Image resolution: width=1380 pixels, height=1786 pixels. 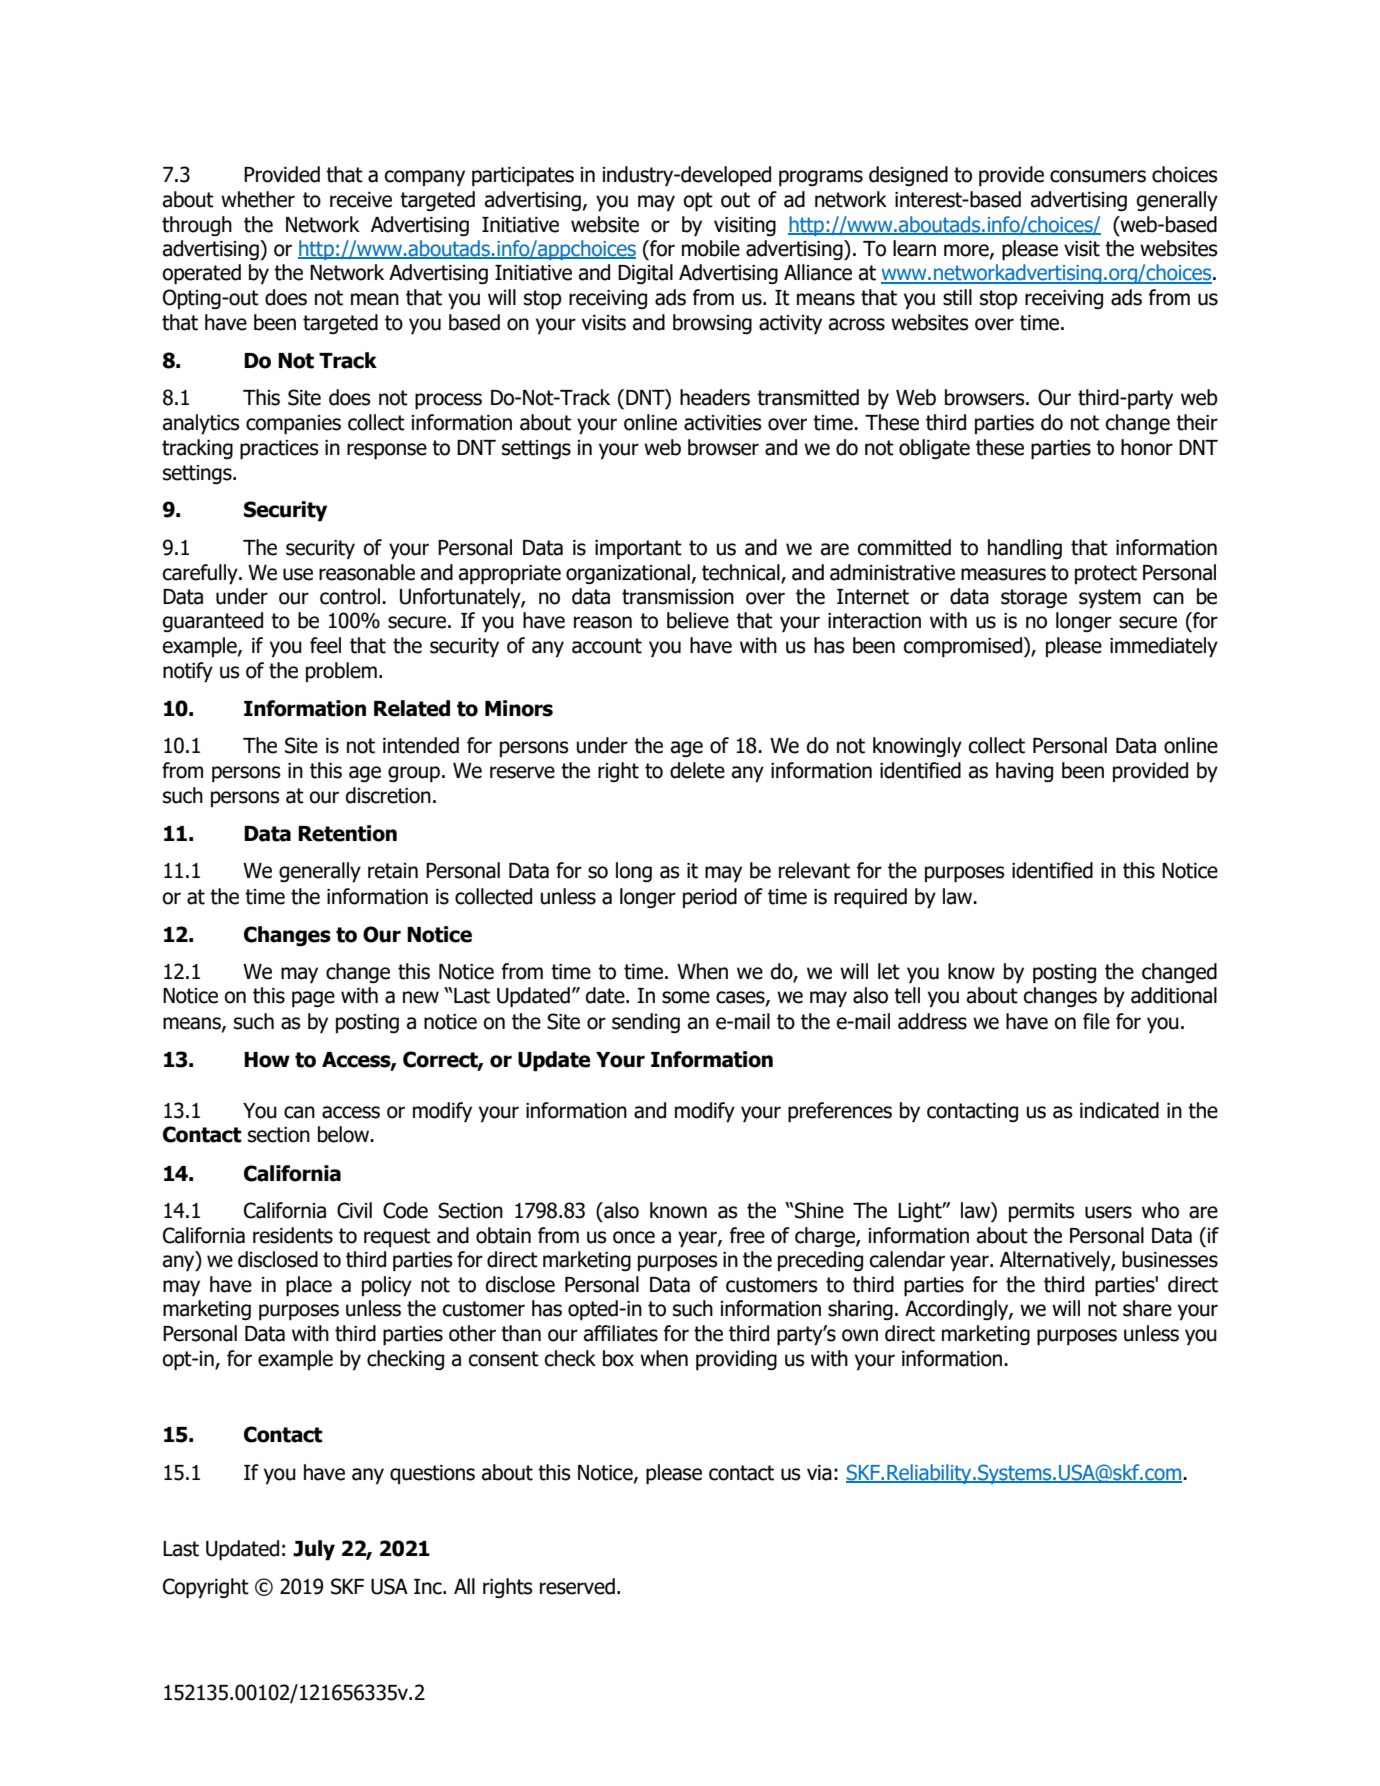 I want to click on whether, so click(x=258, y=199).
